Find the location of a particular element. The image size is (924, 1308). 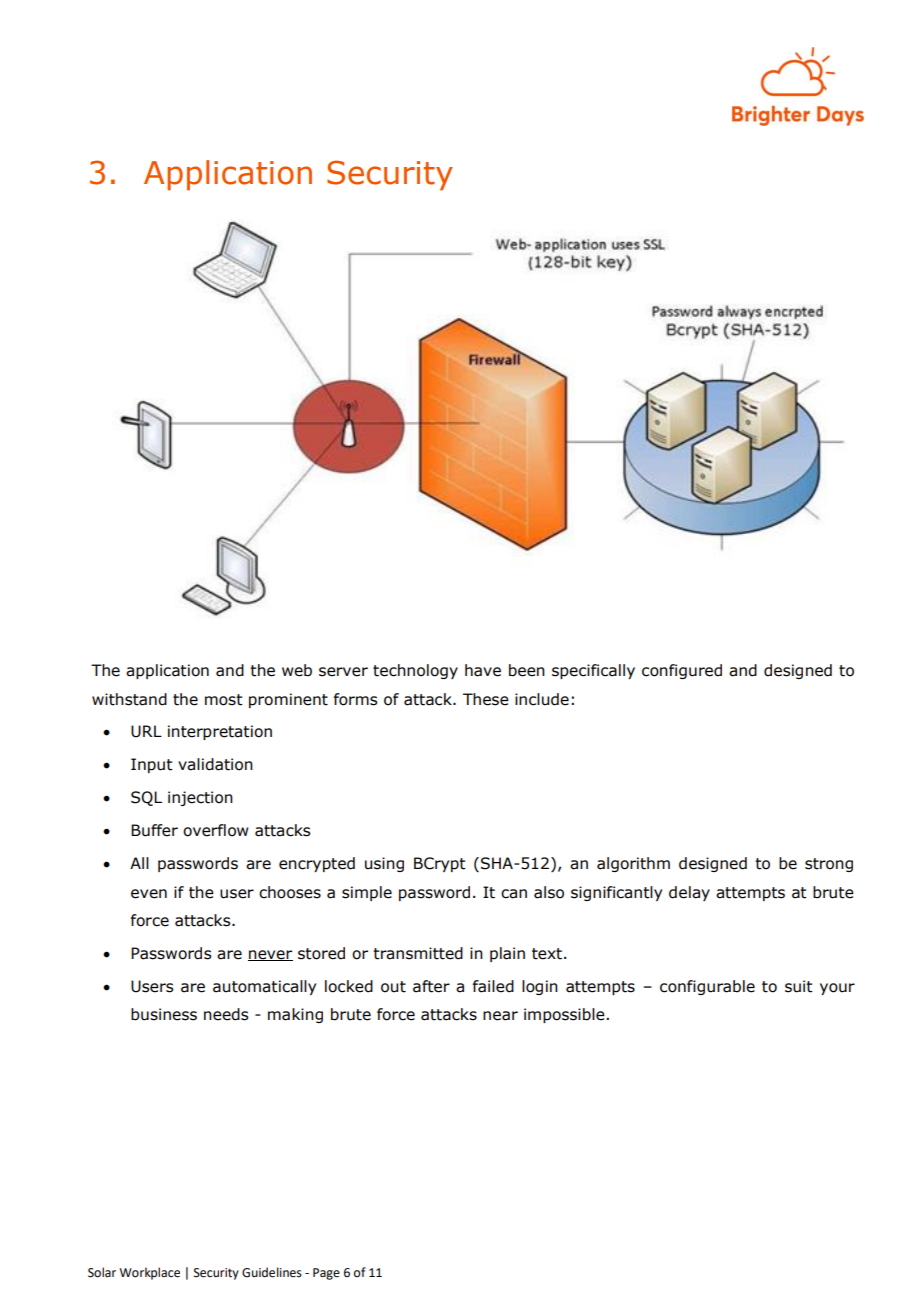

configured is located at coordinates (682, 671).
